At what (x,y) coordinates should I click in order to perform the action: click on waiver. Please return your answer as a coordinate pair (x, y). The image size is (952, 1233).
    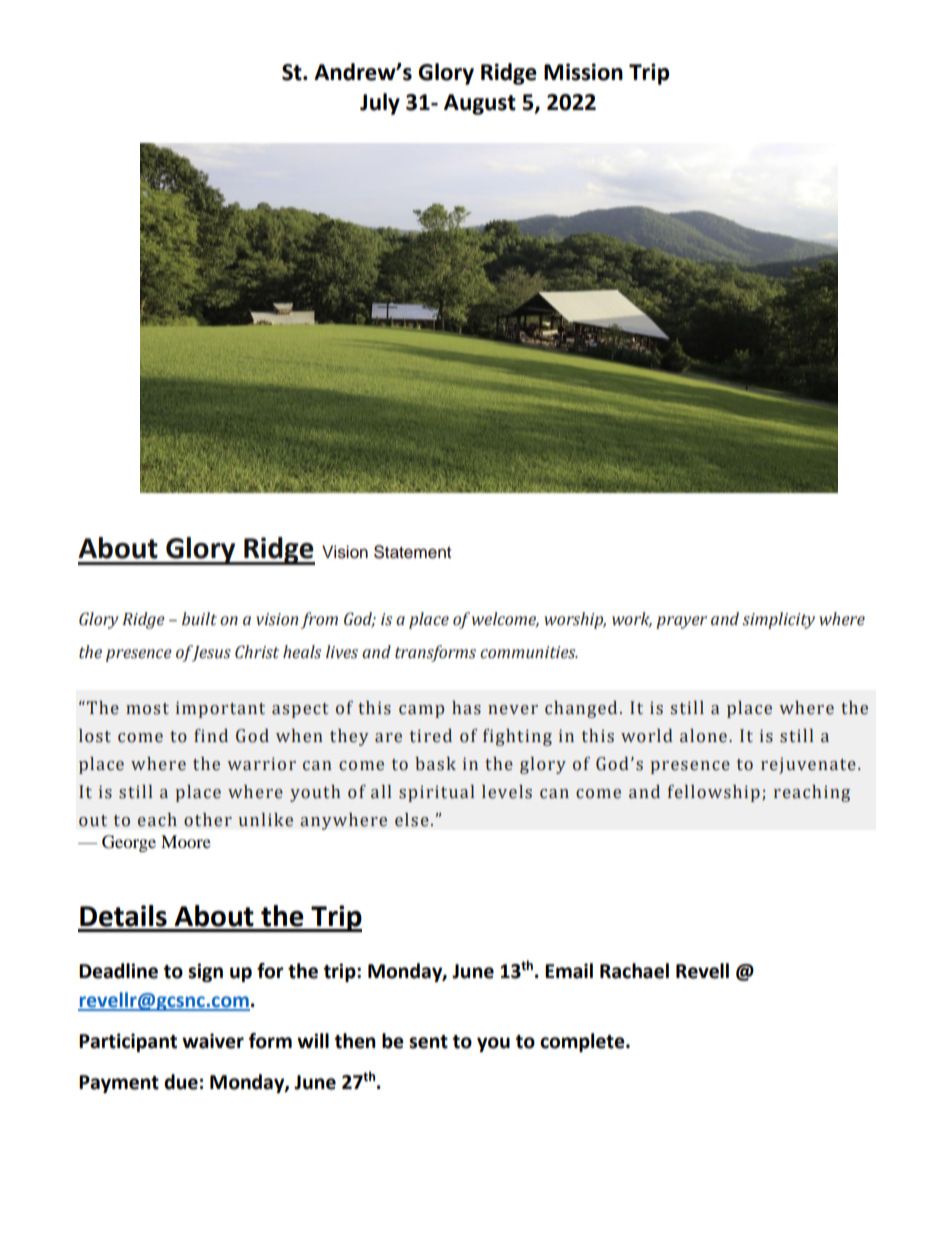
    Looking at the image, I should click on (213, 1041).
